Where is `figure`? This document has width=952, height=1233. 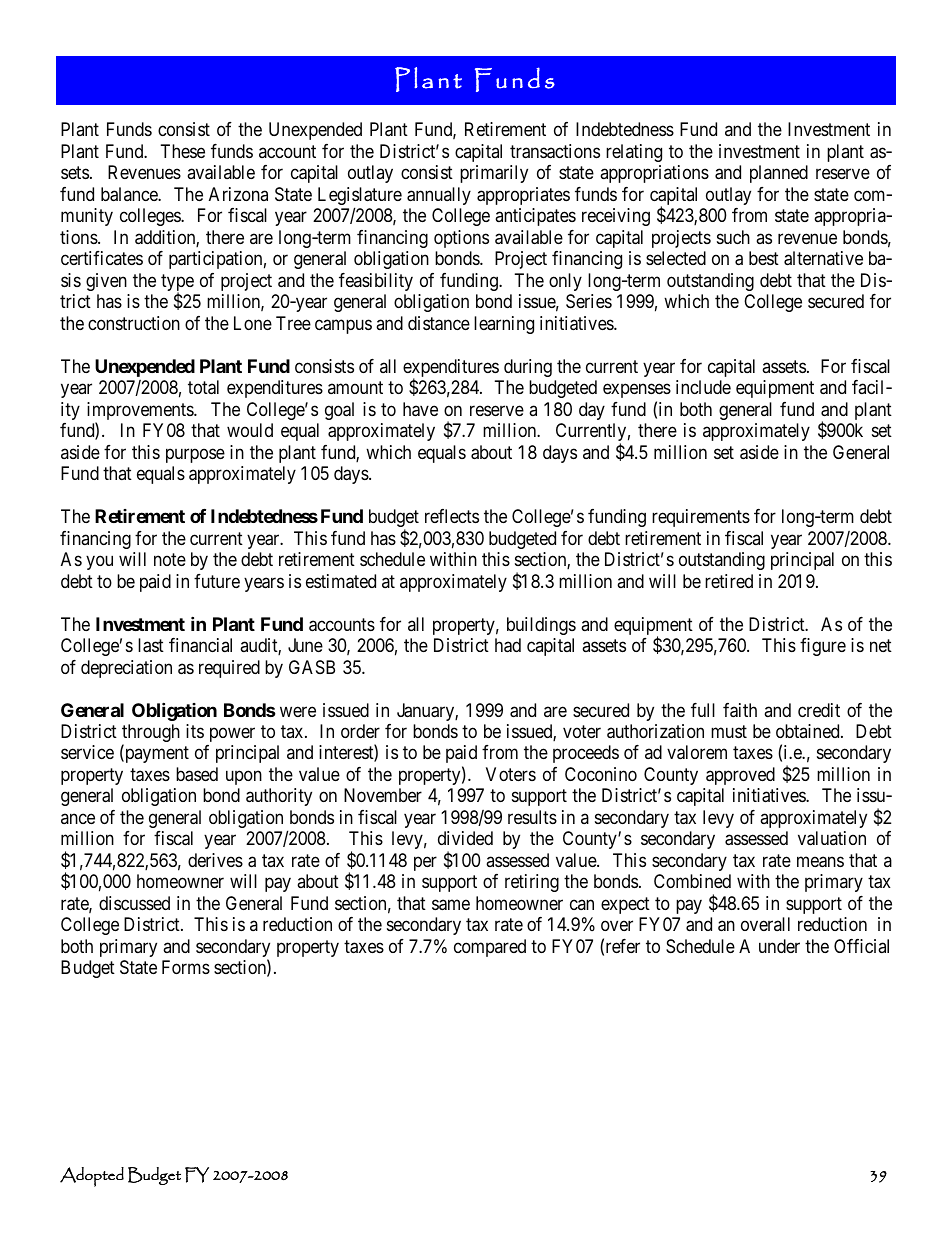 figure is located at coordinates (823, 647).
